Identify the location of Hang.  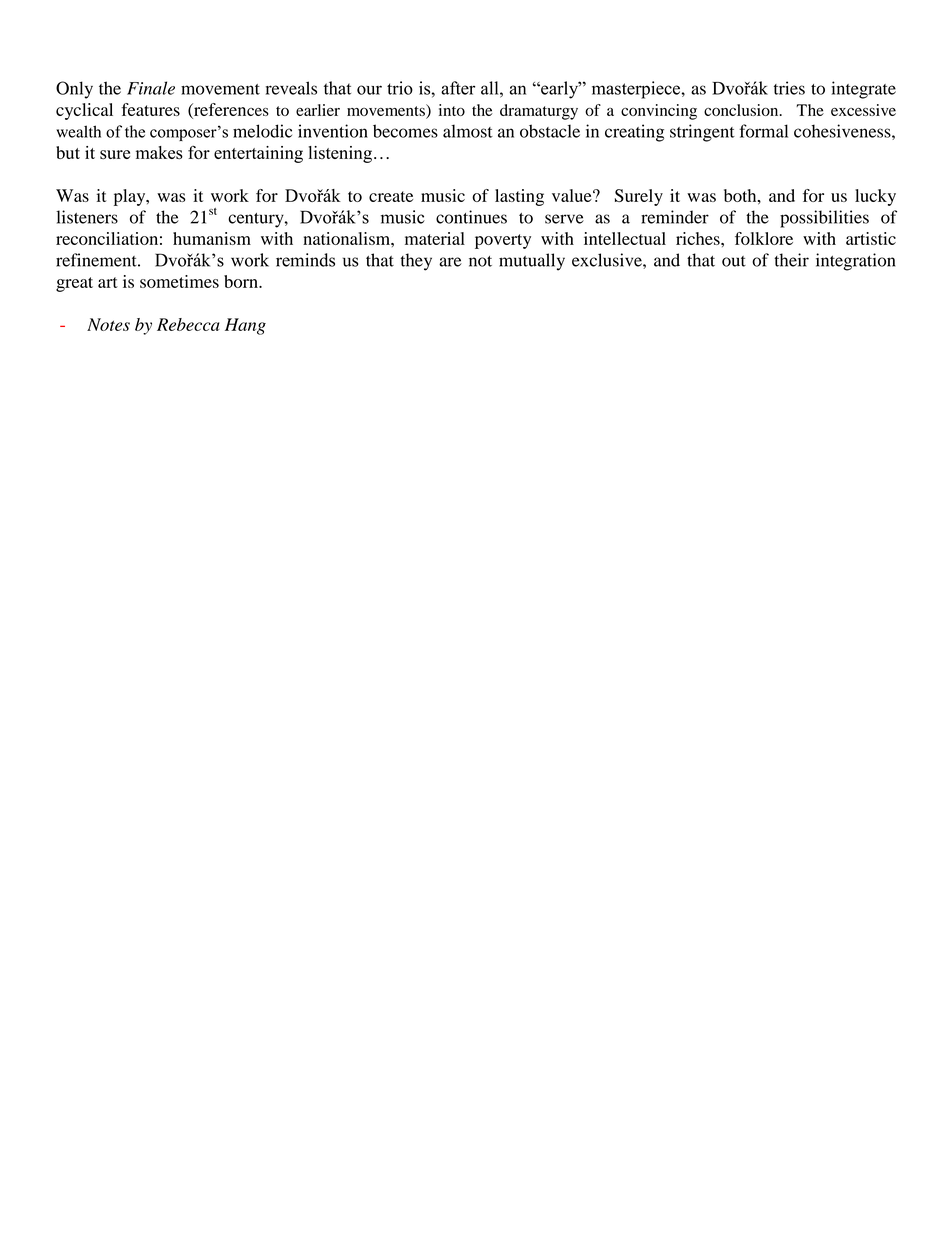
(245, 326).
